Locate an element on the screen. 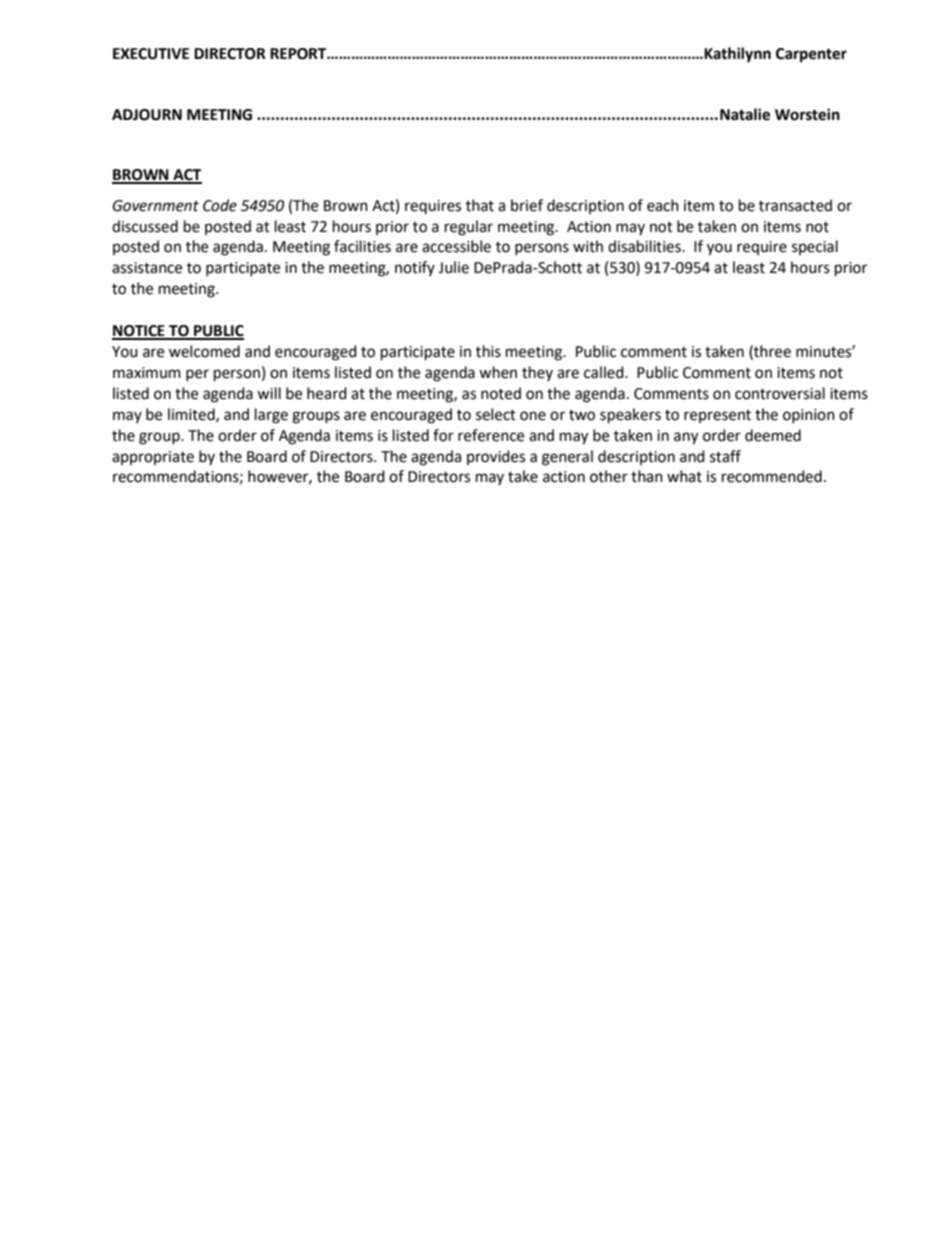 Image resolution: width=952 pixels, height=1233 pixels. EXECUTIVE is located at coordinates (151, 54).
